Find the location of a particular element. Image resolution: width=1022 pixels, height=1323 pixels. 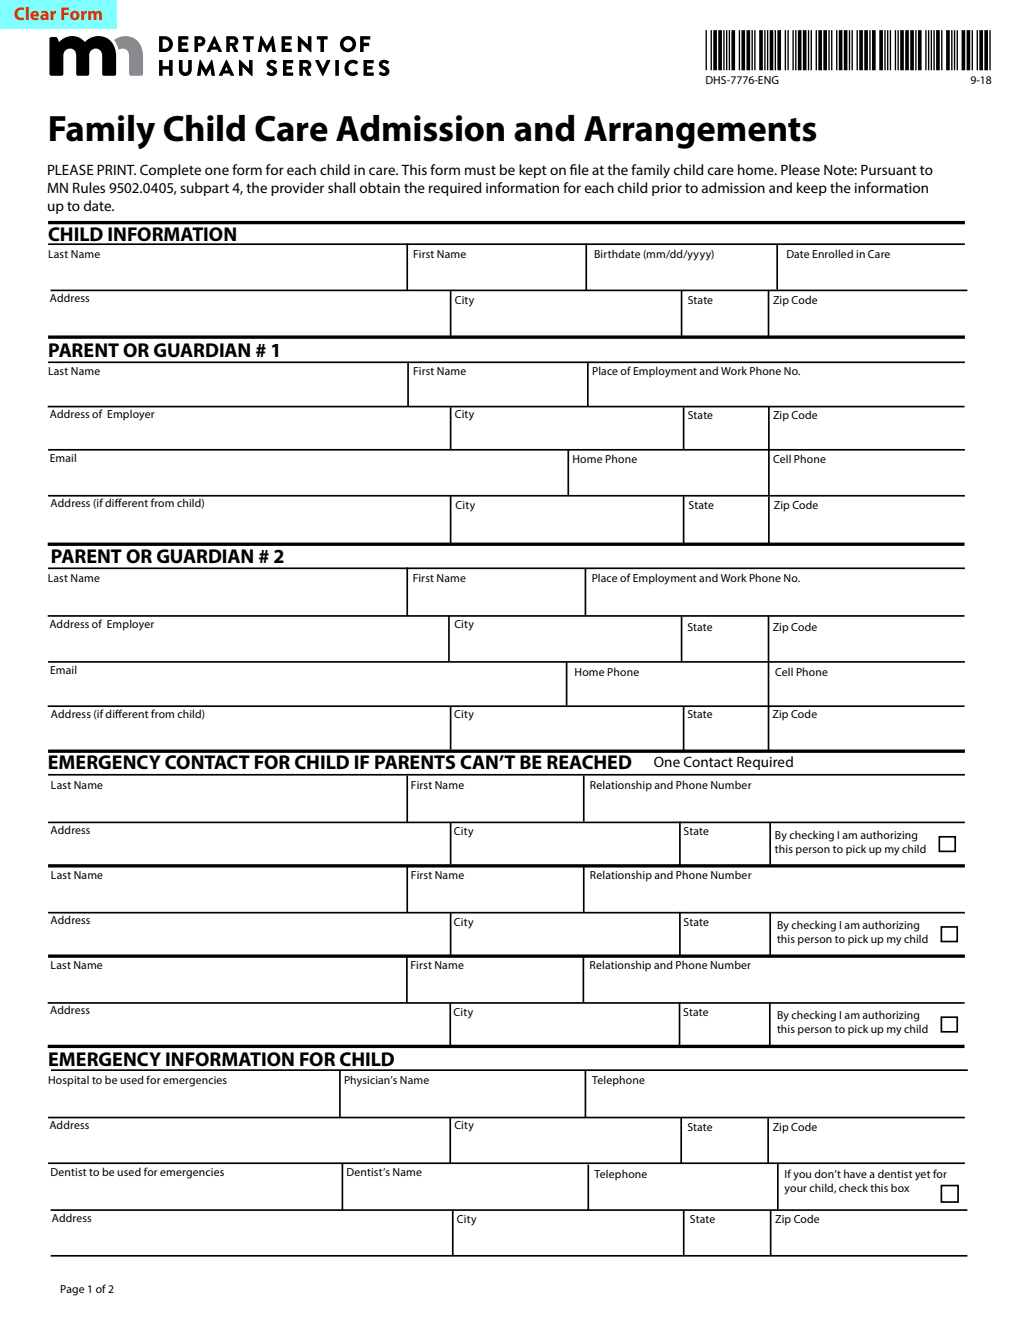

Enrolled is located at coordinates (832, 253).
